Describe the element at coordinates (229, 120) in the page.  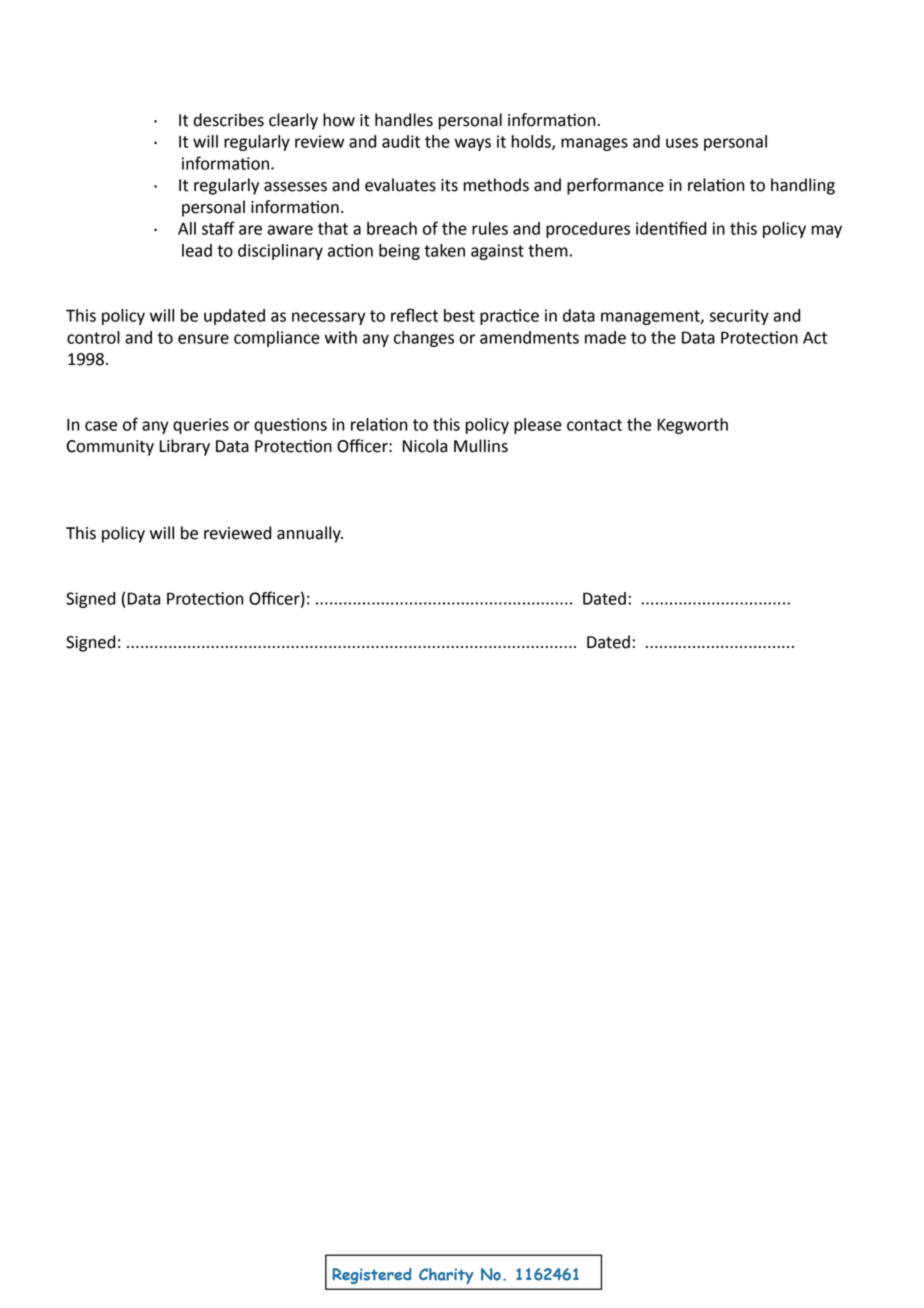
I see `describes` at that location.
